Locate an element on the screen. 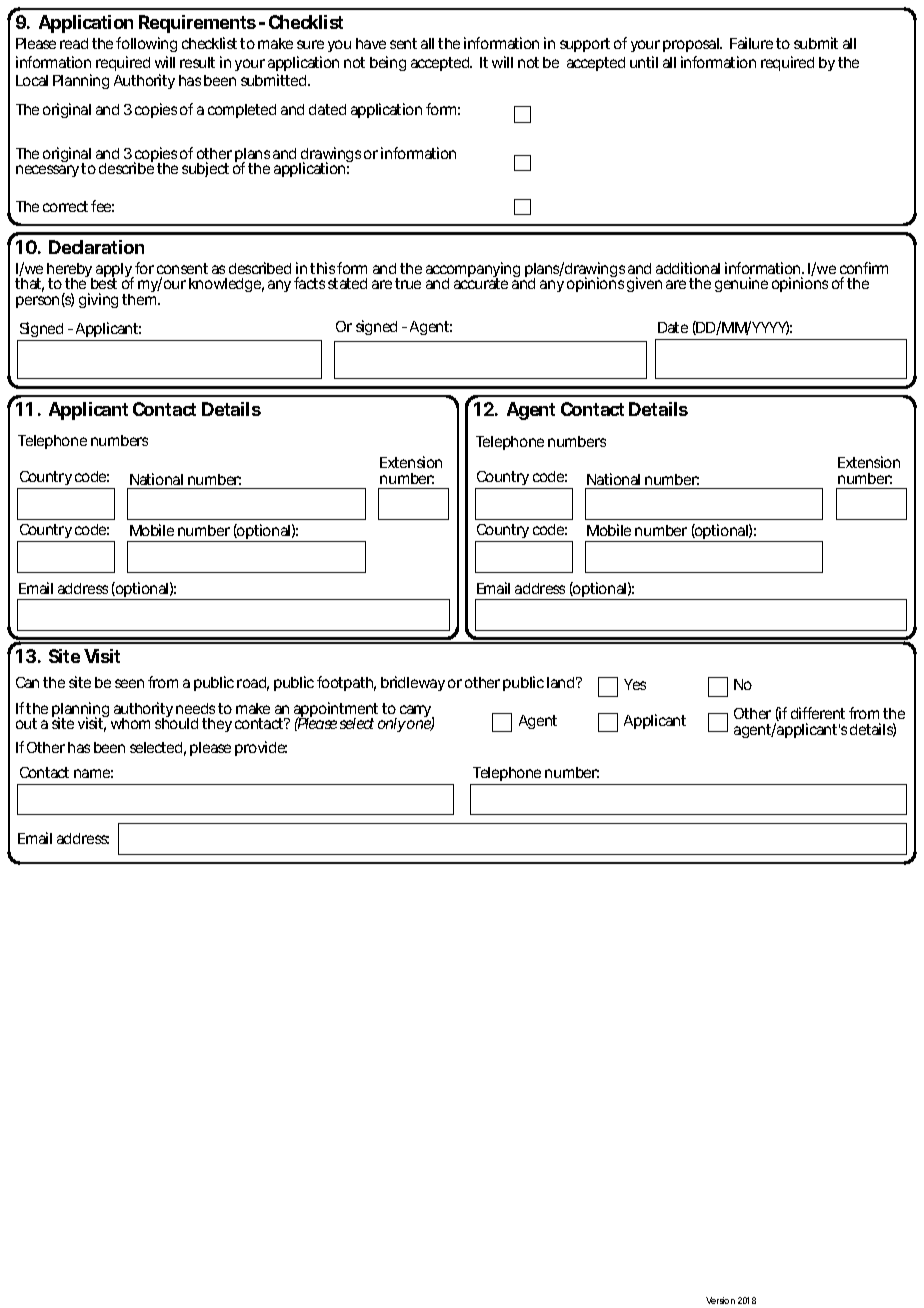 The width and height of the screenshot is (924, 1308). giving is located at coordinates (98, 300).
